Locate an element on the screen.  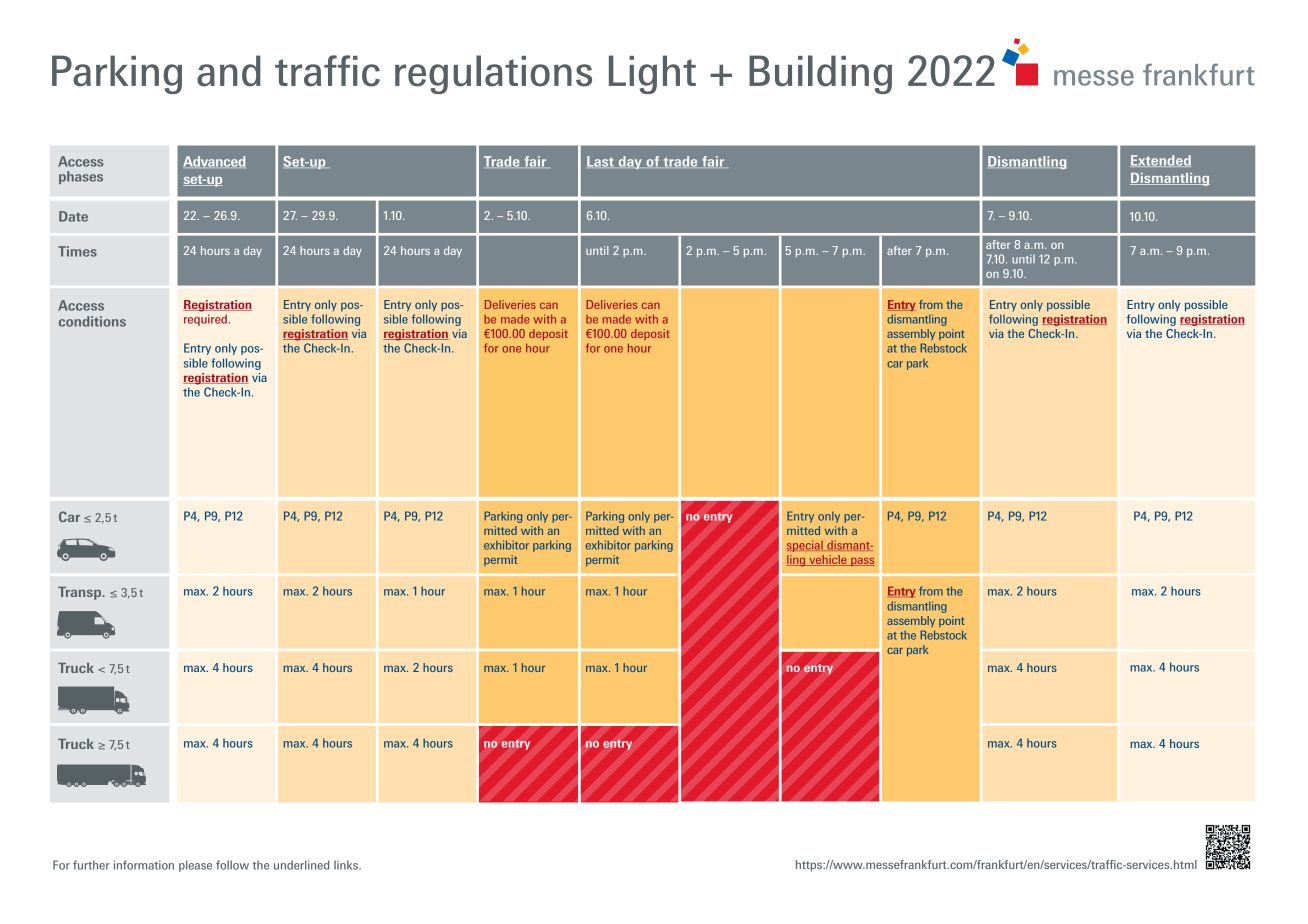
please is located at coordinates (195, 866).
